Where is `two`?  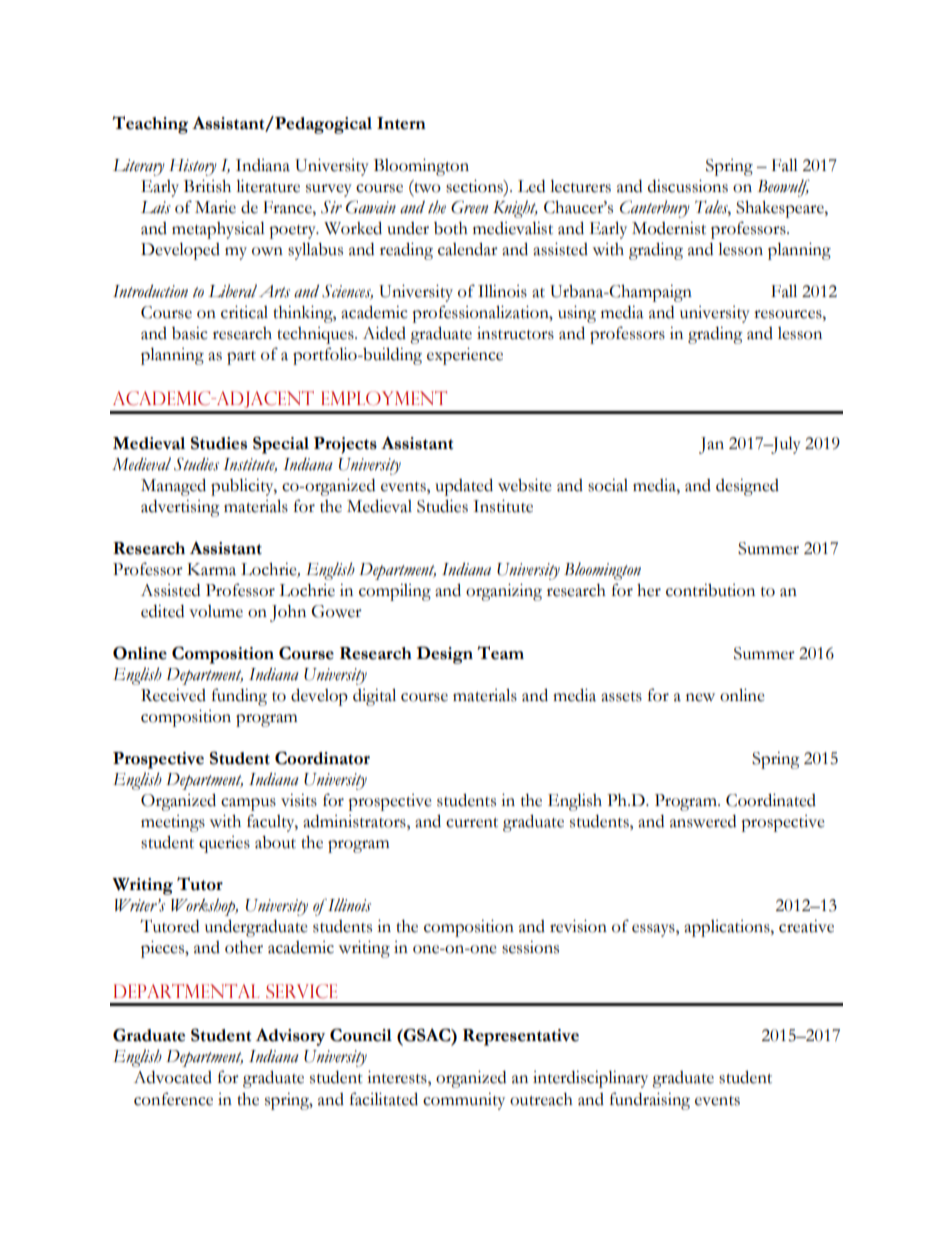
two is located at coordinates (426, 188).
